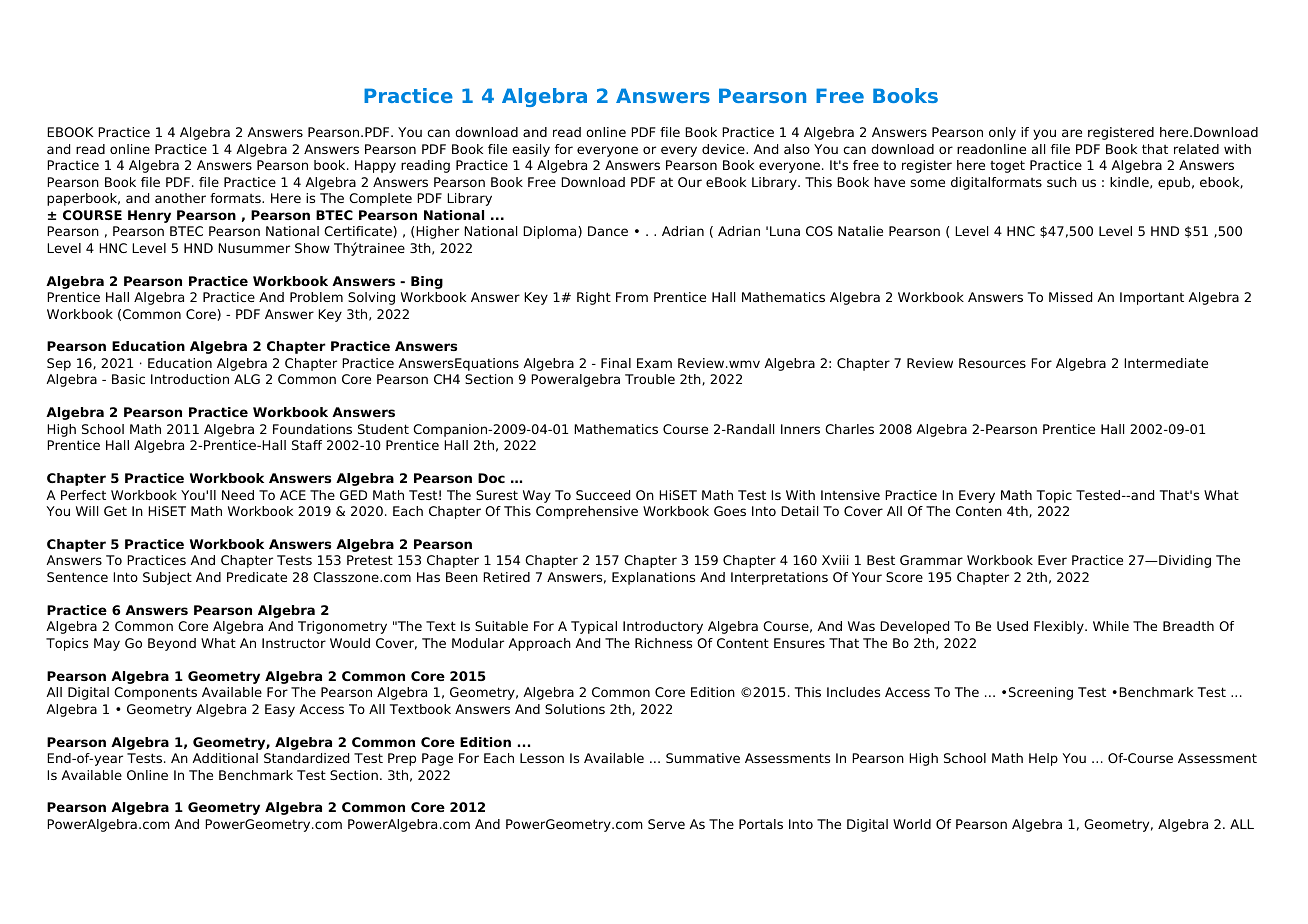  What do you see at coordinates (653, 578) in the screenshot?
I see `Explanations` at bounding box center [653, 578].
